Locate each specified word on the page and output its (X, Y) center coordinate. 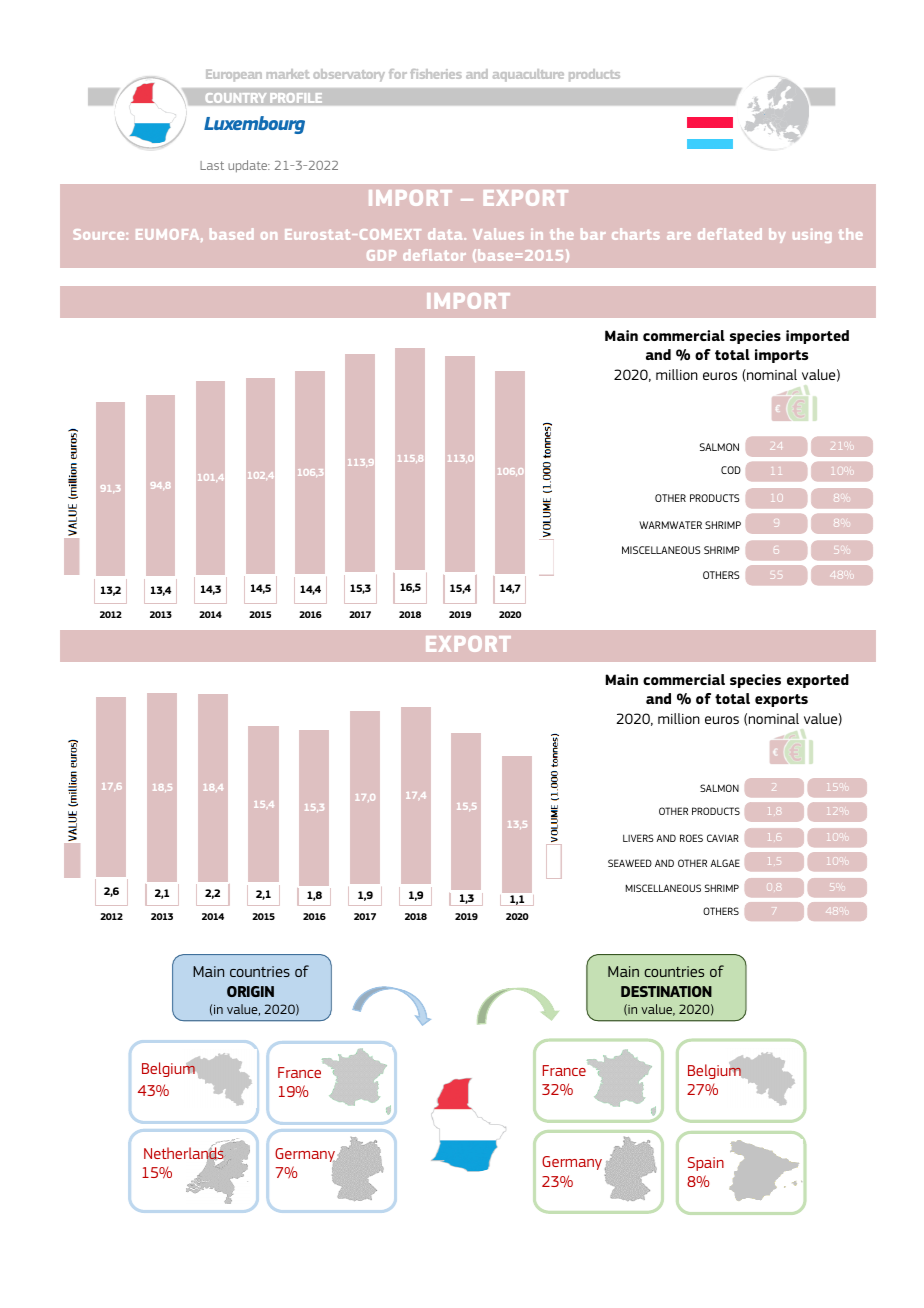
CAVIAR (723, 838)
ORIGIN (250, 991)
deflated (730, 234)
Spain (706, 1164)
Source (100, 234)
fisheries (436, 74)
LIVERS (638, 838)
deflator (434, 255)
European (234, 75)
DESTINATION (666, 991)
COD (731, 470)
